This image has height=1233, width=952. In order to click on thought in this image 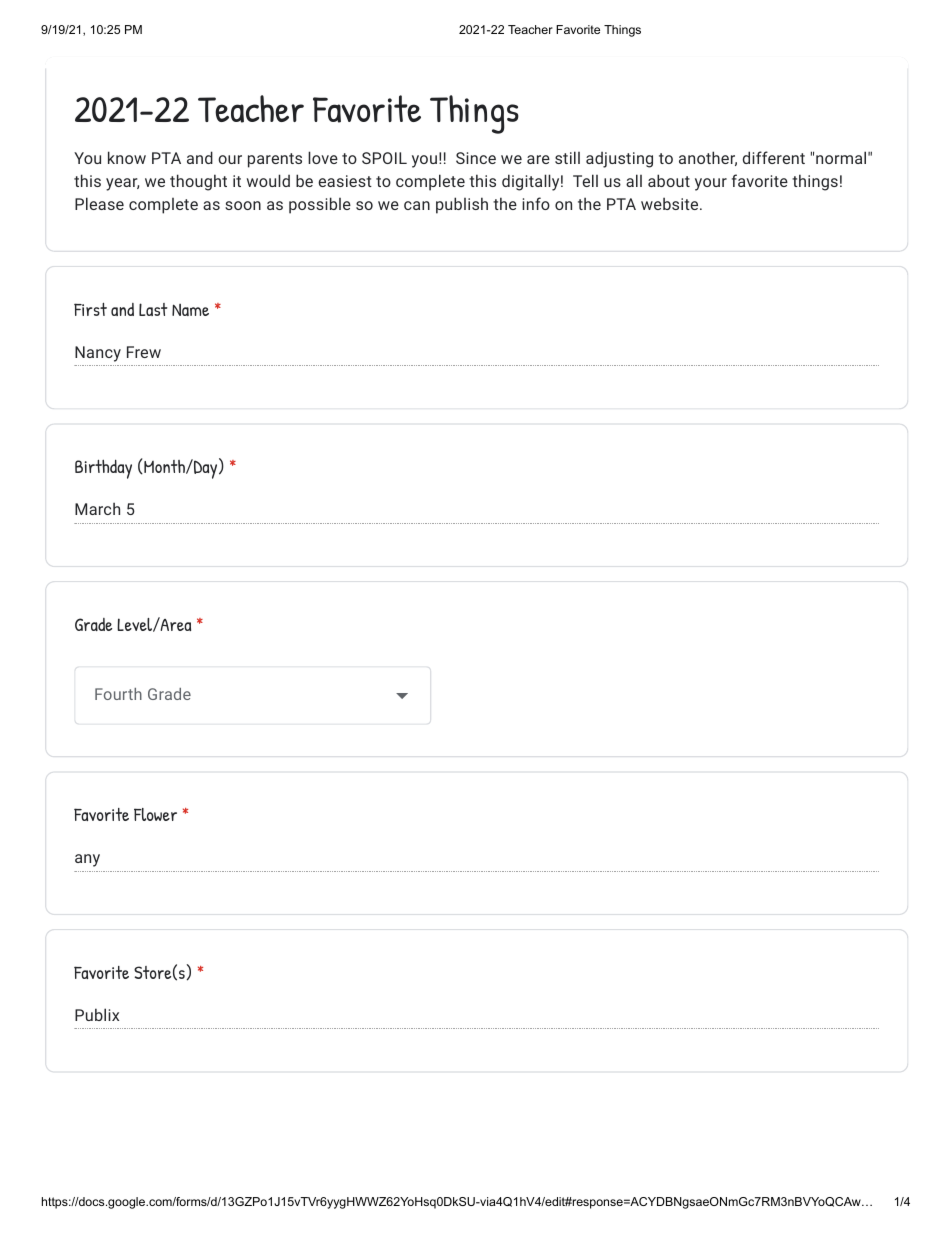, I will do `click(198, 182)`.
